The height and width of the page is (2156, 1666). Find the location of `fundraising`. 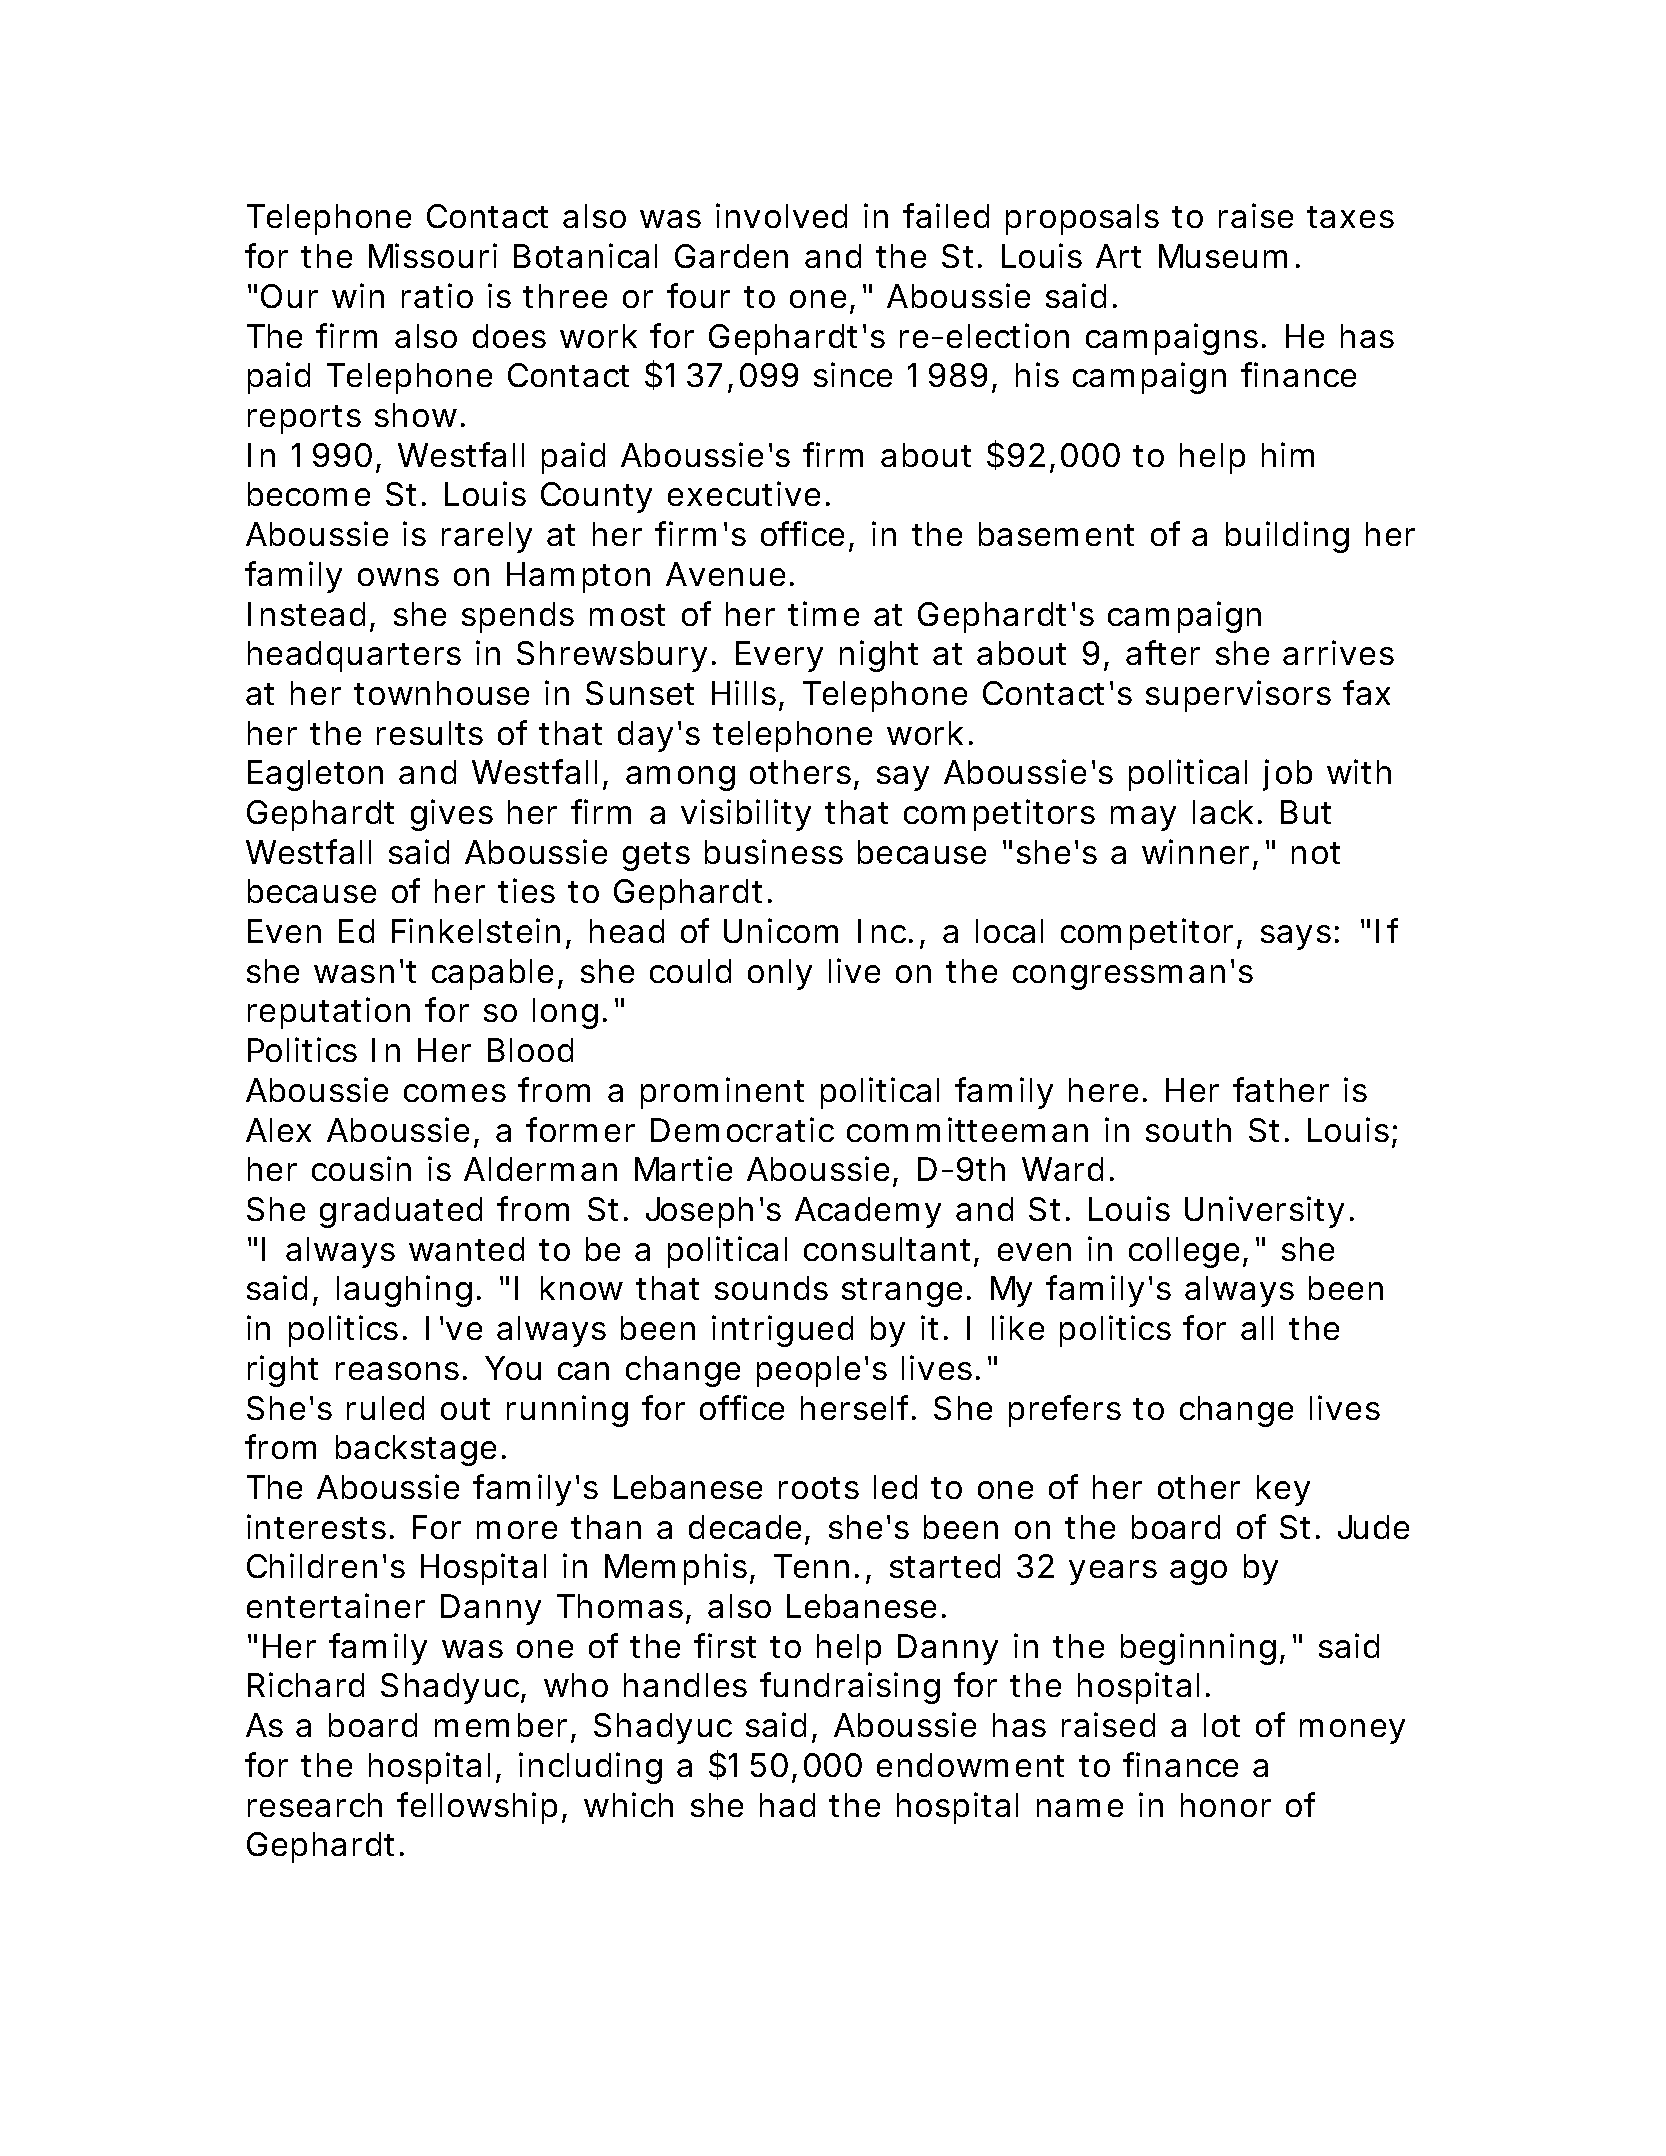

fundraising is located at coordinates (850, 1688).
